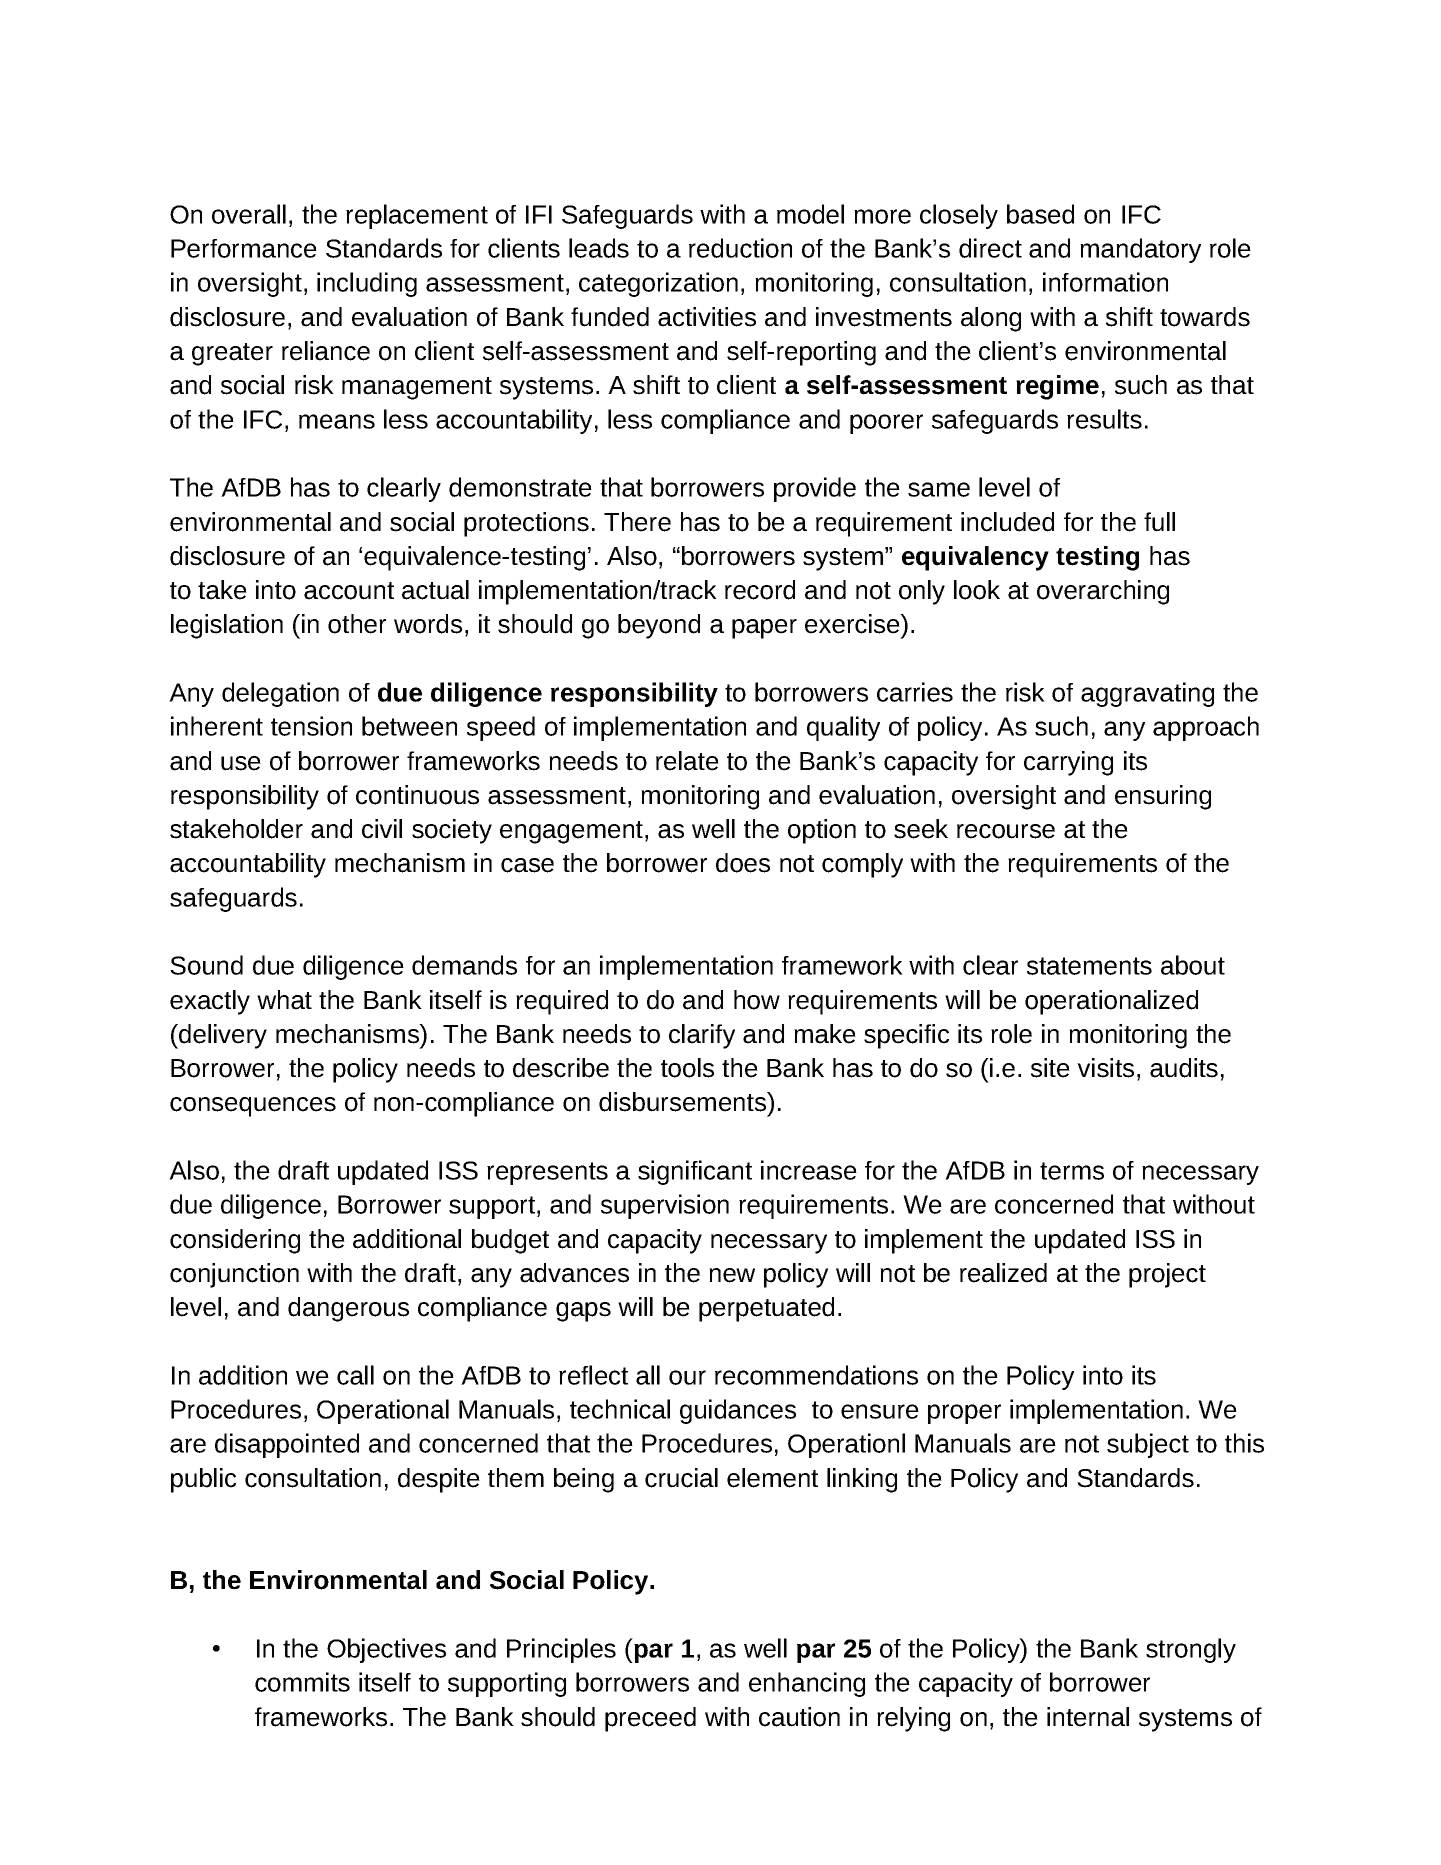 The width and height of the document is (1441, 1865). What do you see at coordinates (1072, 1171) in the document?
I see `terms` at bounding box center [1072, 1171].
